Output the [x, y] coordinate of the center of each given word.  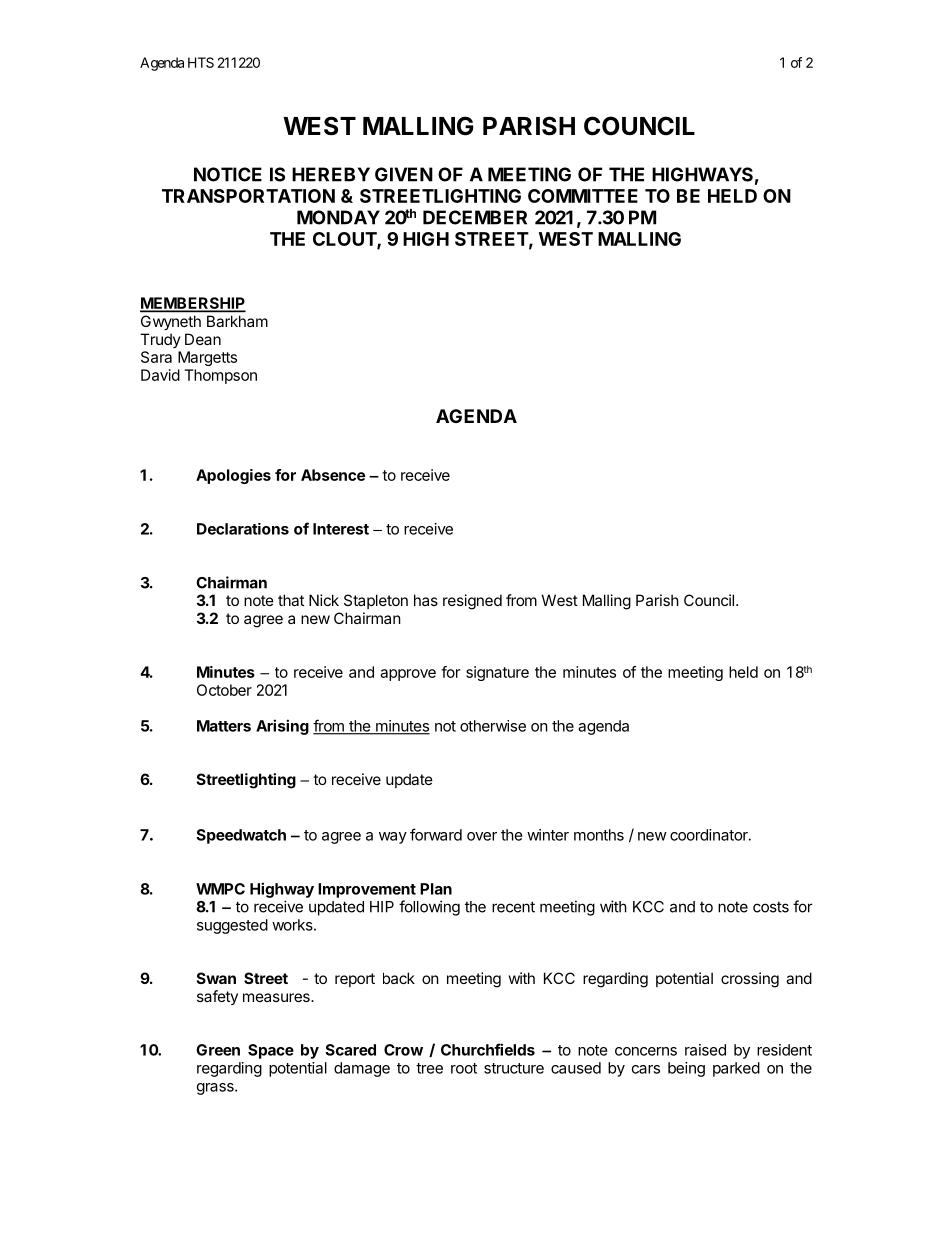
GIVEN [404, 174]
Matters [224, 726]
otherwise [493, 726]
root [464, 1068]
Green [218, 1050]
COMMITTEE [583, 196]
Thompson [220, 376]
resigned [472, 602]
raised [705, 1050]
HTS [201, 62]
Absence [333, 475]
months [599, 835]
